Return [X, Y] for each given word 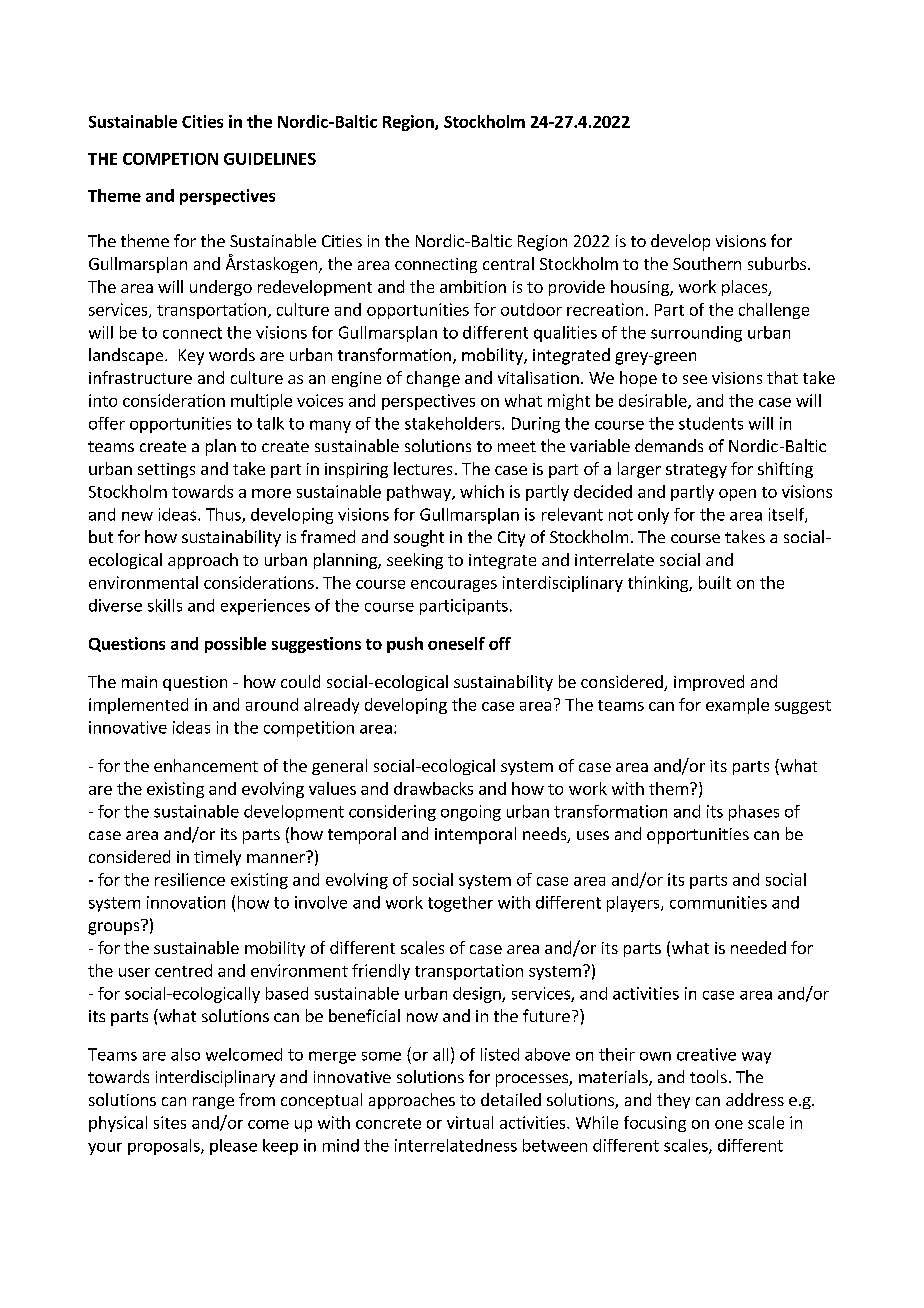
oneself [456, 643]
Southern [707, 263]
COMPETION [170, 159]
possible [235, 645]
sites [170, 1122]
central [508, 263]
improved [709, 683]
